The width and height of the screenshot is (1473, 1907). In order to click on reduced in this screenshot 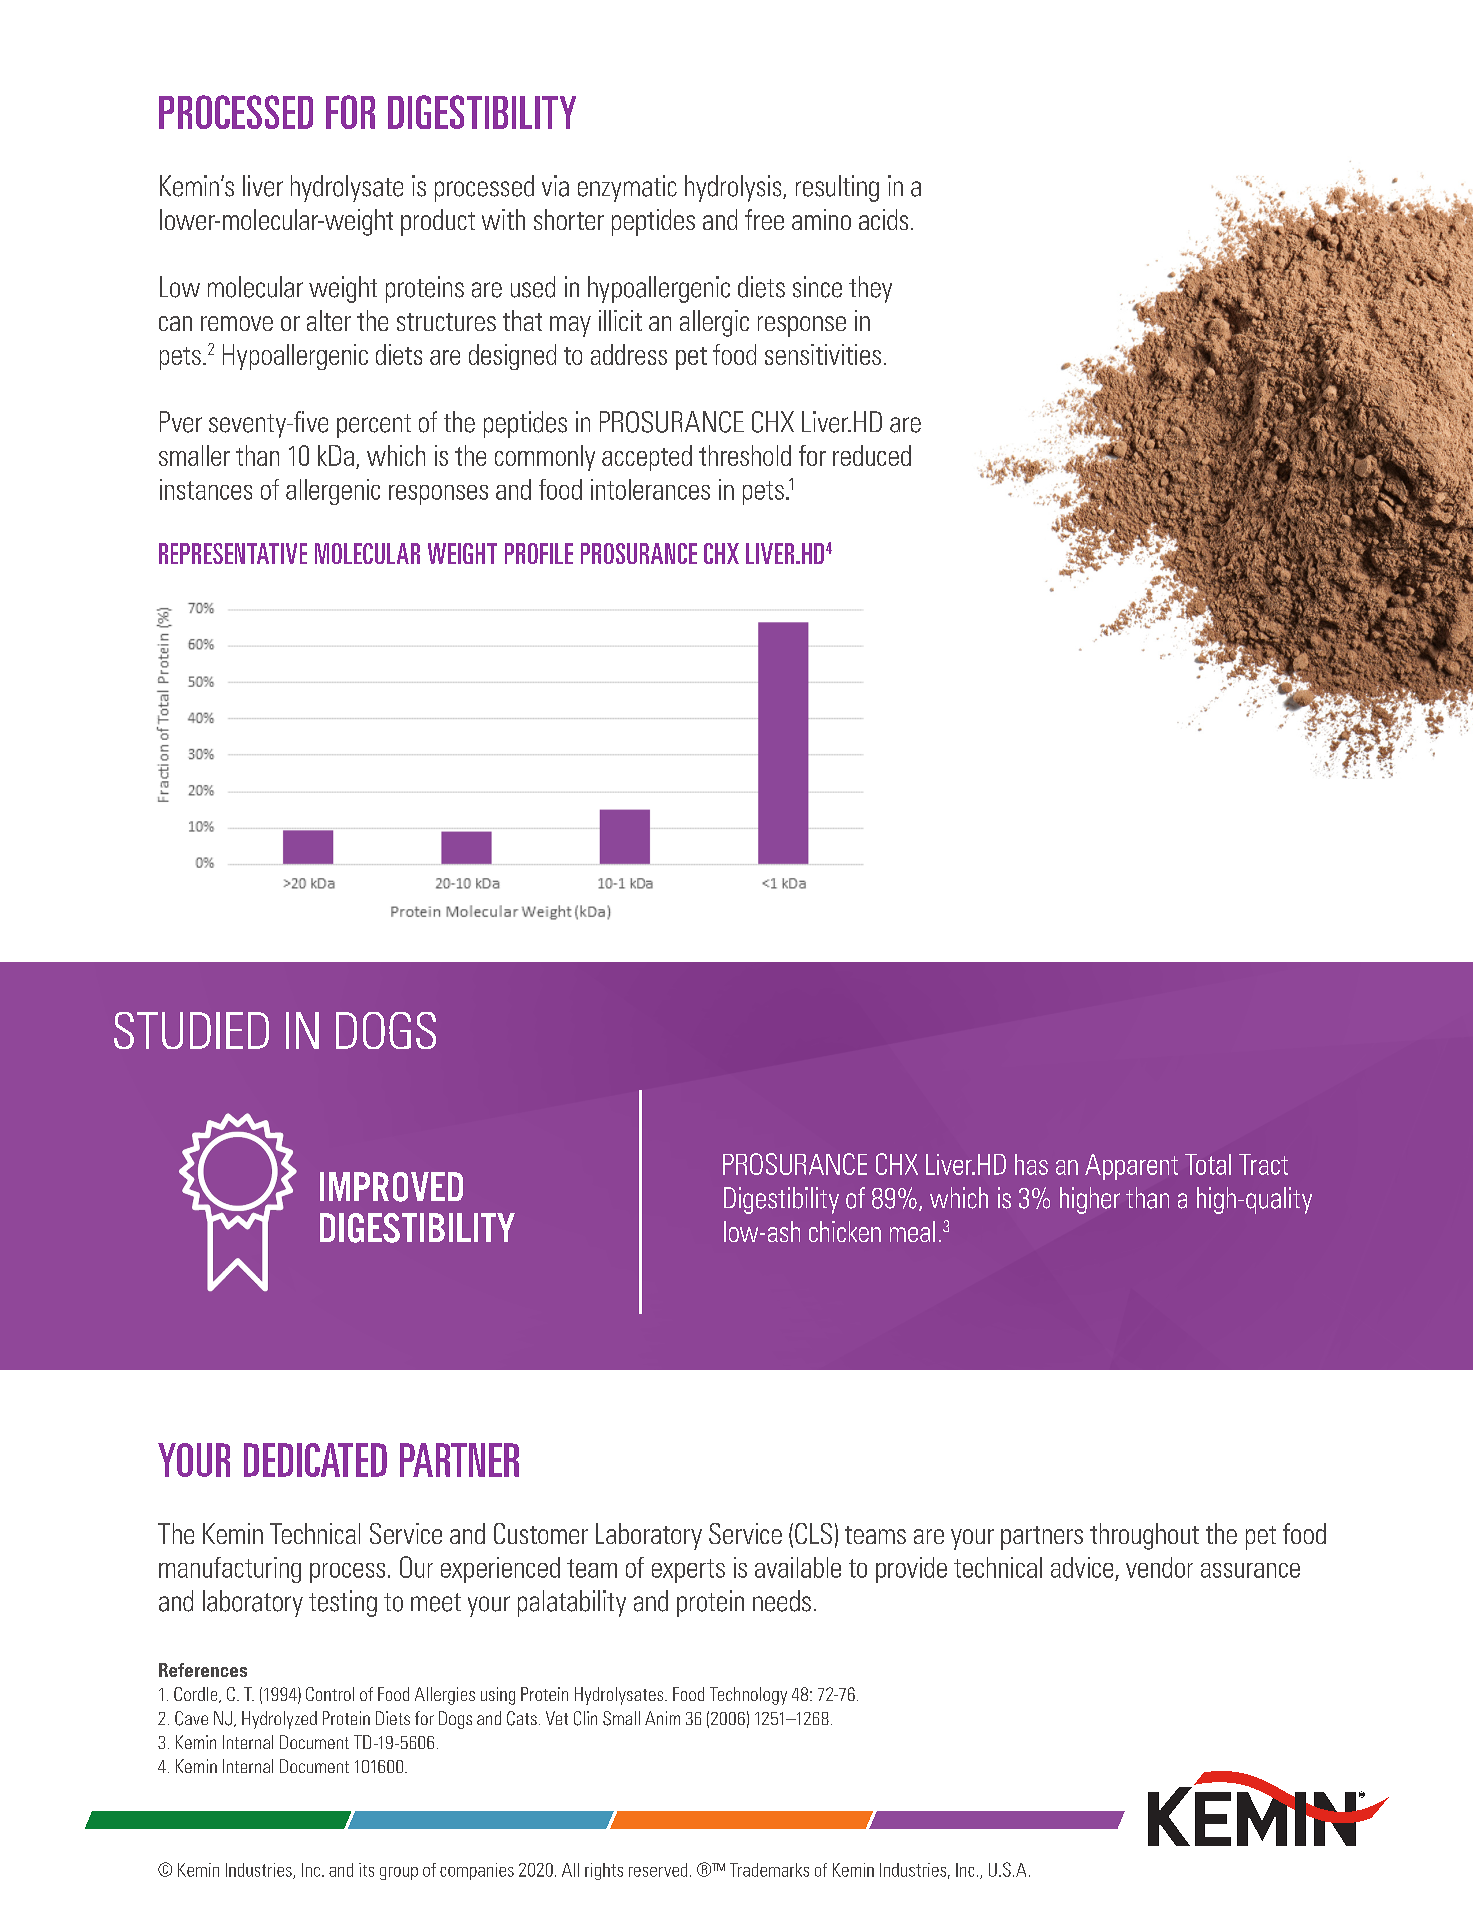, I will do `click(872, 455)`.
